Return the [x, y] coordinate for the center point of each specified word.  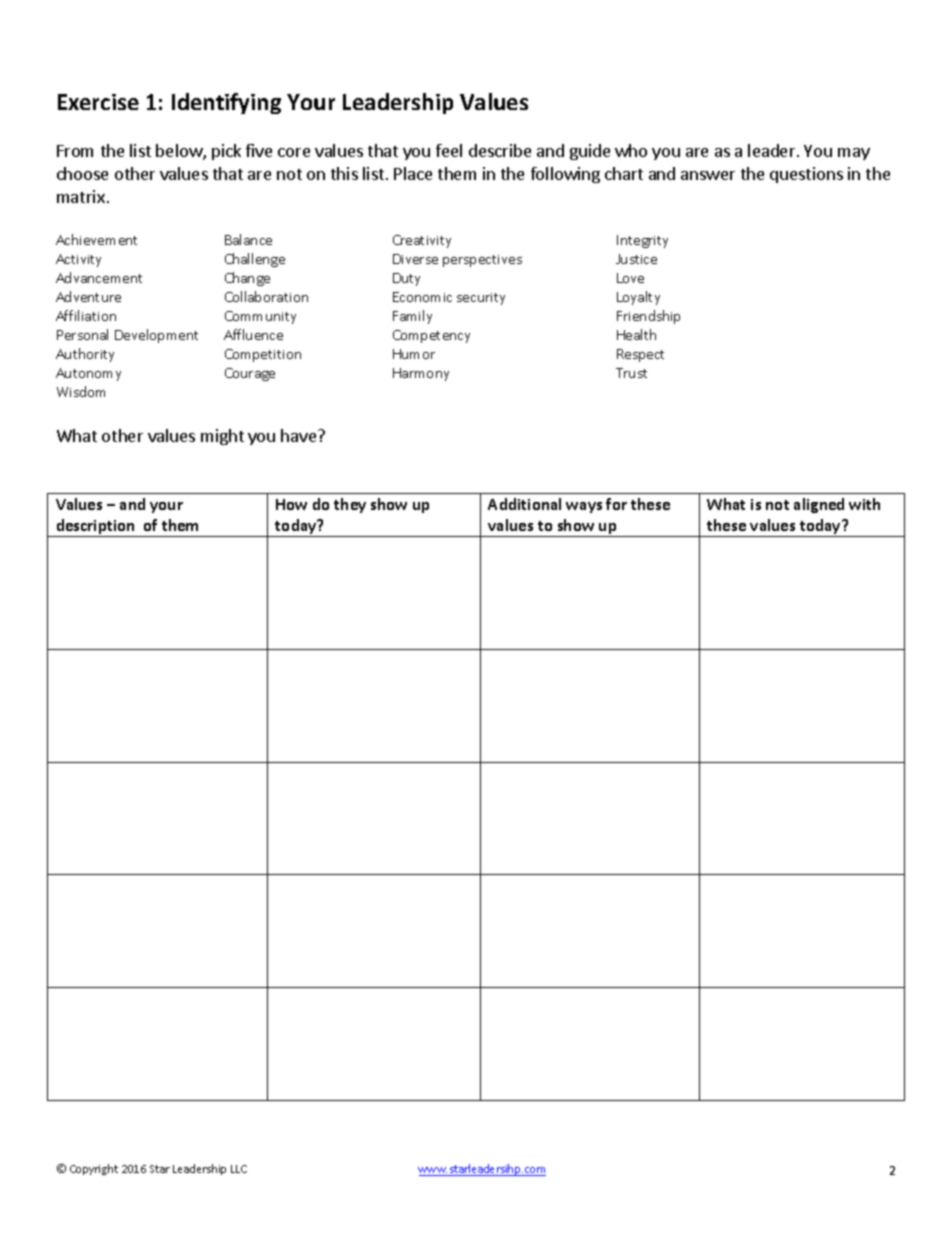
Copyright [94, 1169]
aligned [819, 505]
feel [449, 150]
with [864, 504]
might [222, 437]
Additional [524, 504]
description [95, 528]
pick [226, 152]
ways [584, 507]
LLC [239, 1169]
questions [806, 175]
